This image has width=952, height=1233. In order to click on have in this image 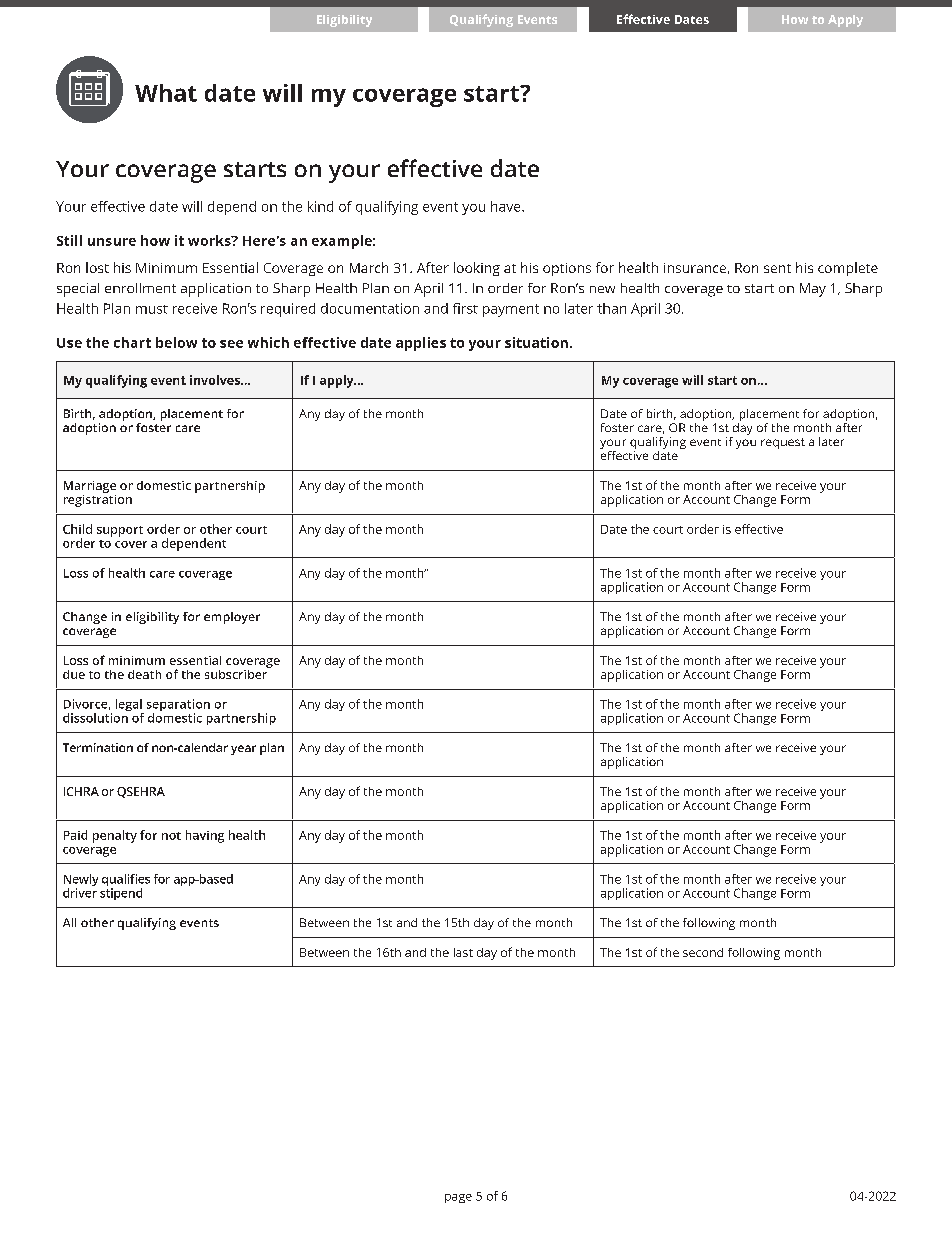, I will do `click(507, 206)`.
